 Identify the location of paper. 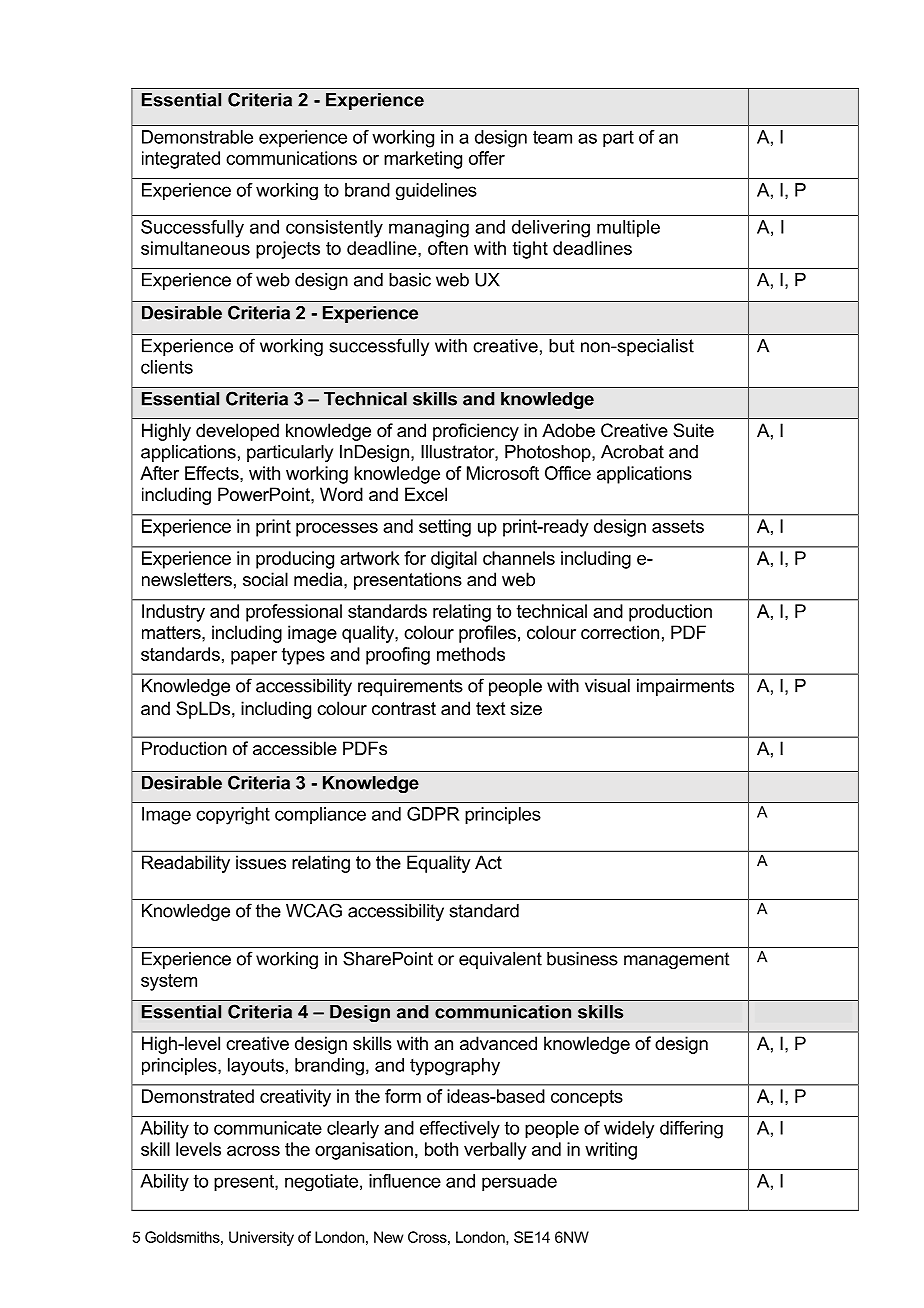
(254, 658).
